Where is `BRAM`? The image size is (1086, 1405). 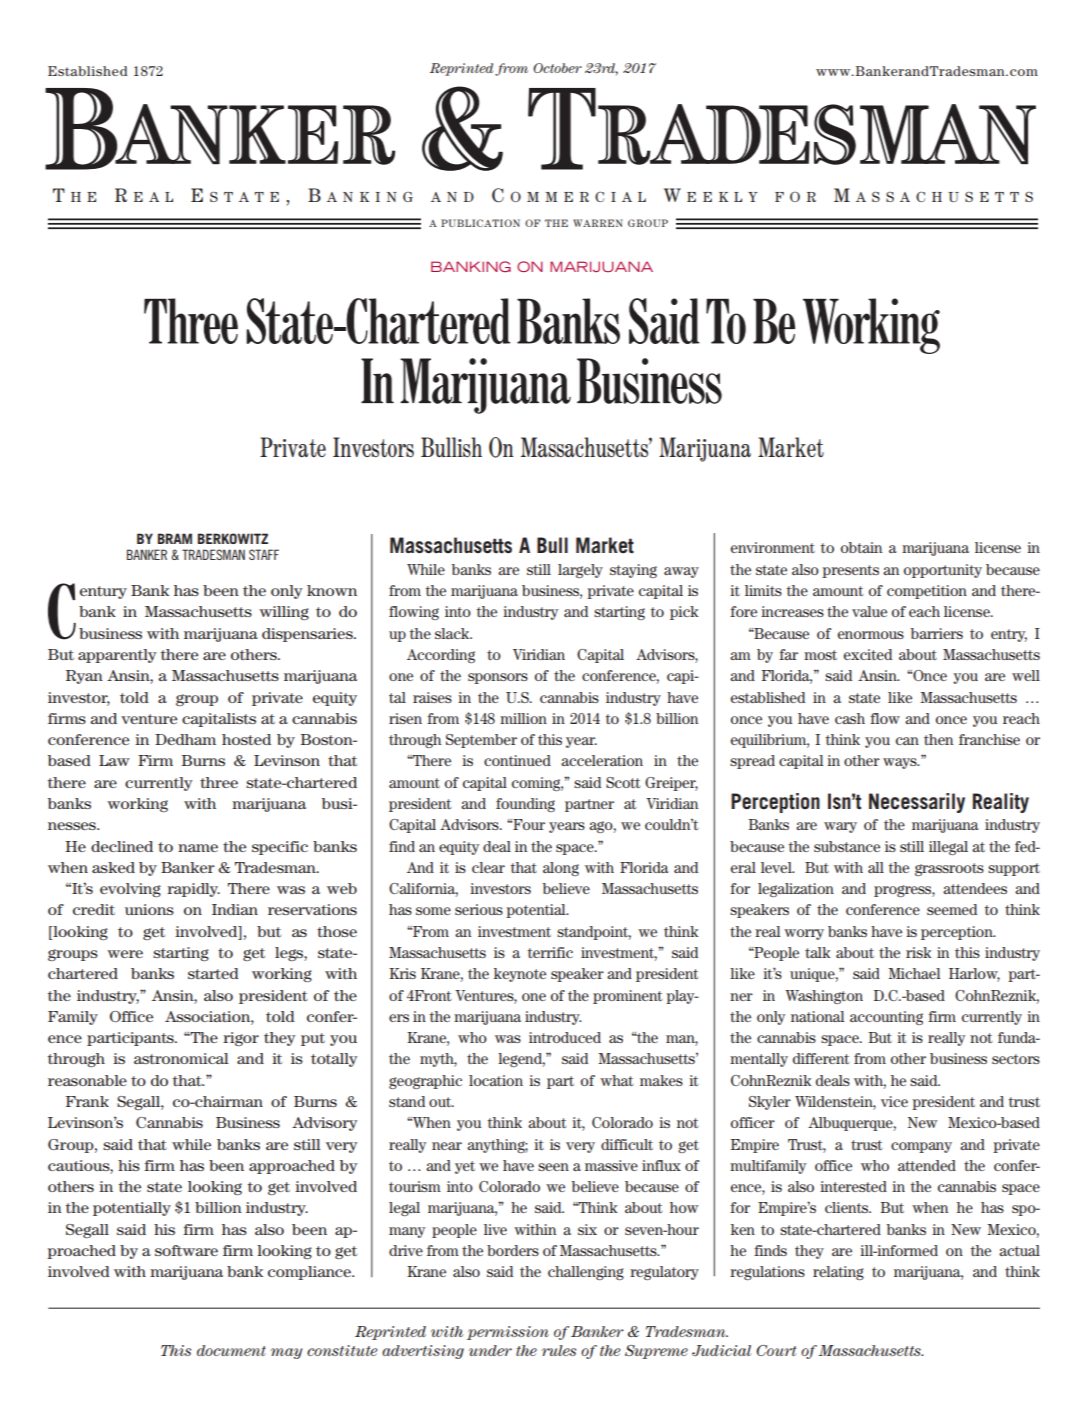
BRAM is located at coordinates (175, 538).
